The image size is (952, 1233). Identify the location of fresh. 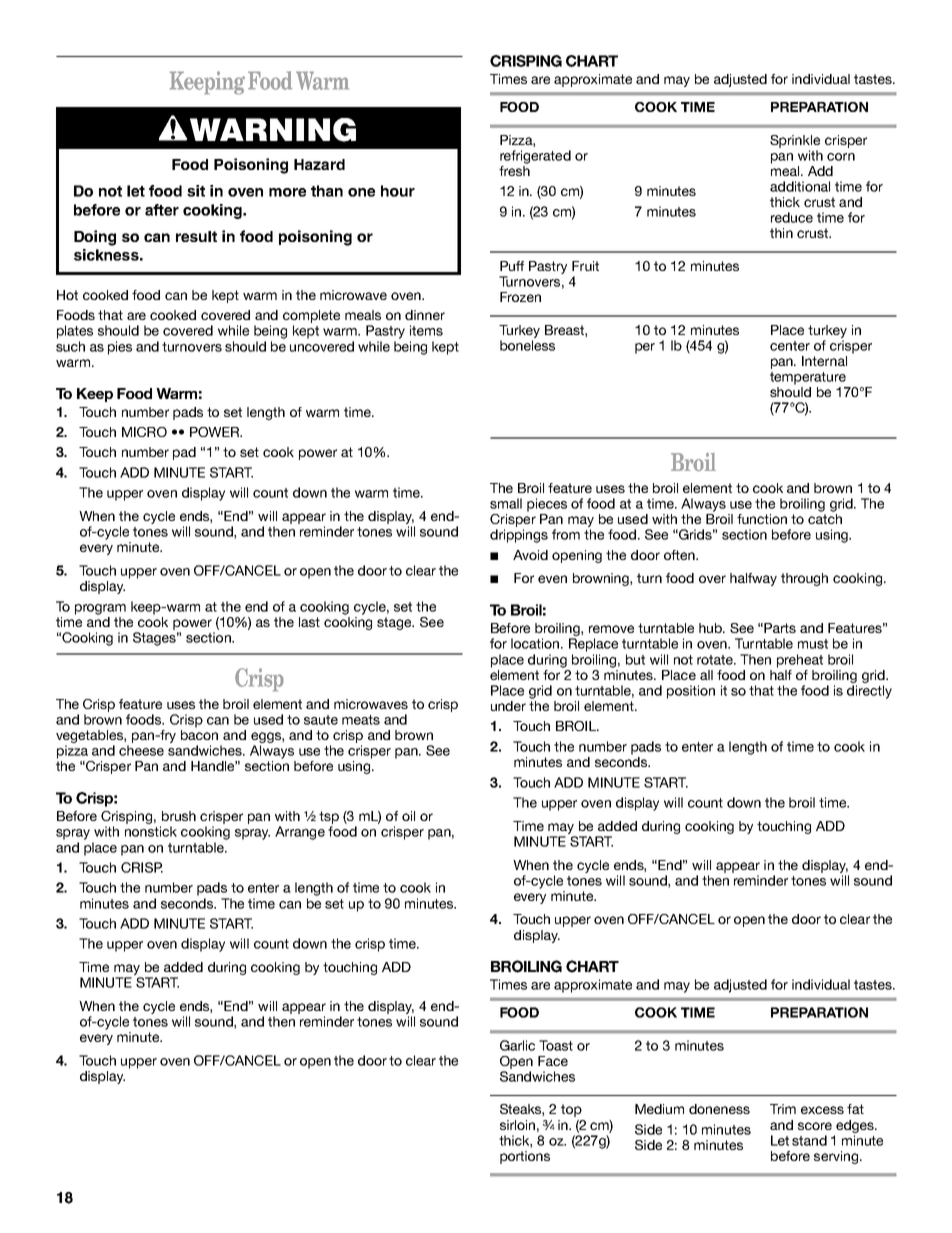
(514, 169).
